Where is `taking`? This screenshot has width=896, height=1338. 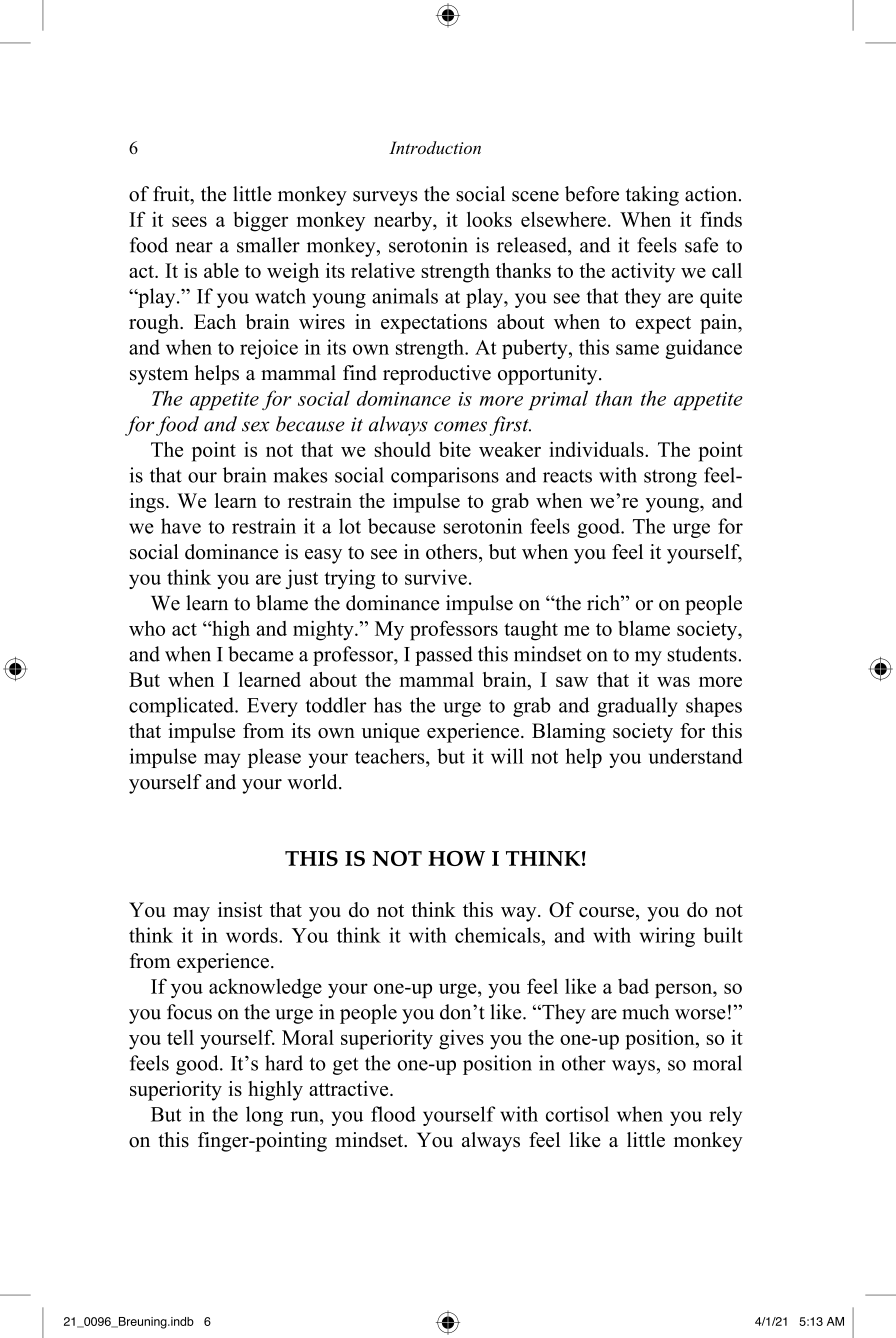
taking is located at coordinates (652, 196).
